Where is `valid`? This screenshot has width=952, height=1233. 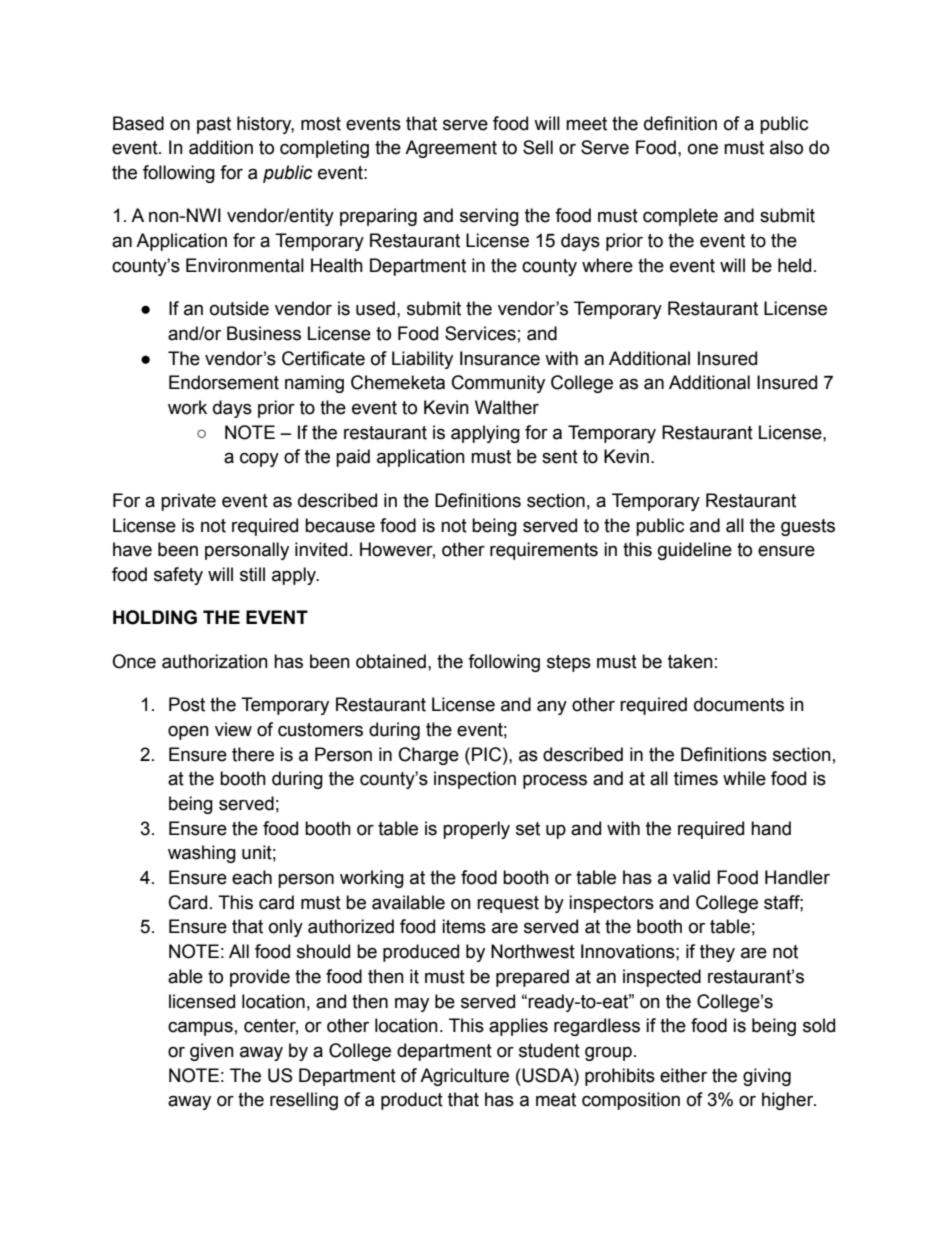
valid is located at coordinates (691, 877).
